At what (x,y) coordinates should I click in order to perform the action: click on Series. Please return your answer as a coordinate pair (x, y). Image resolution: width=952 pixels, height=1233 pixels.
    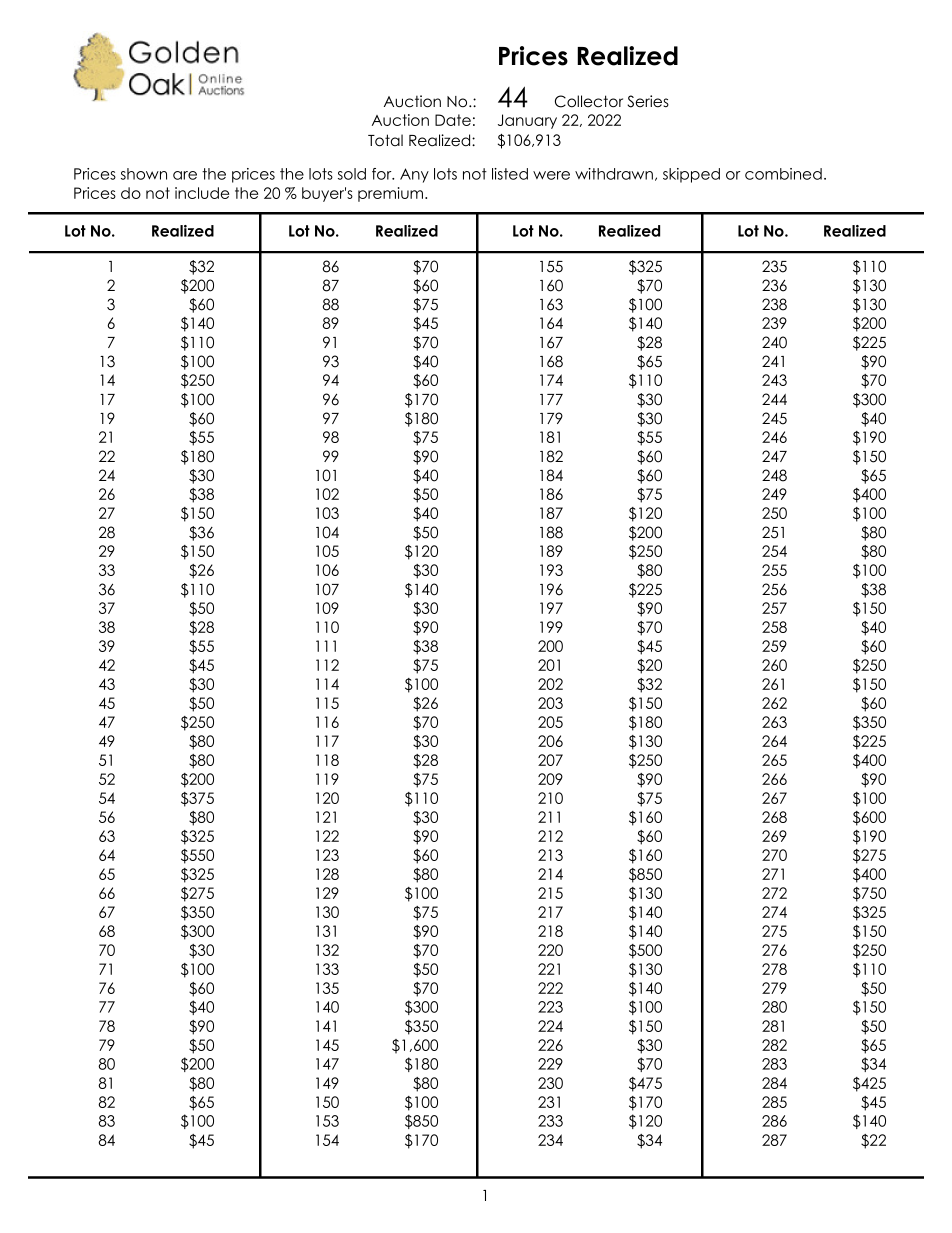
    Looking at the image, I should click on (648, 101).
